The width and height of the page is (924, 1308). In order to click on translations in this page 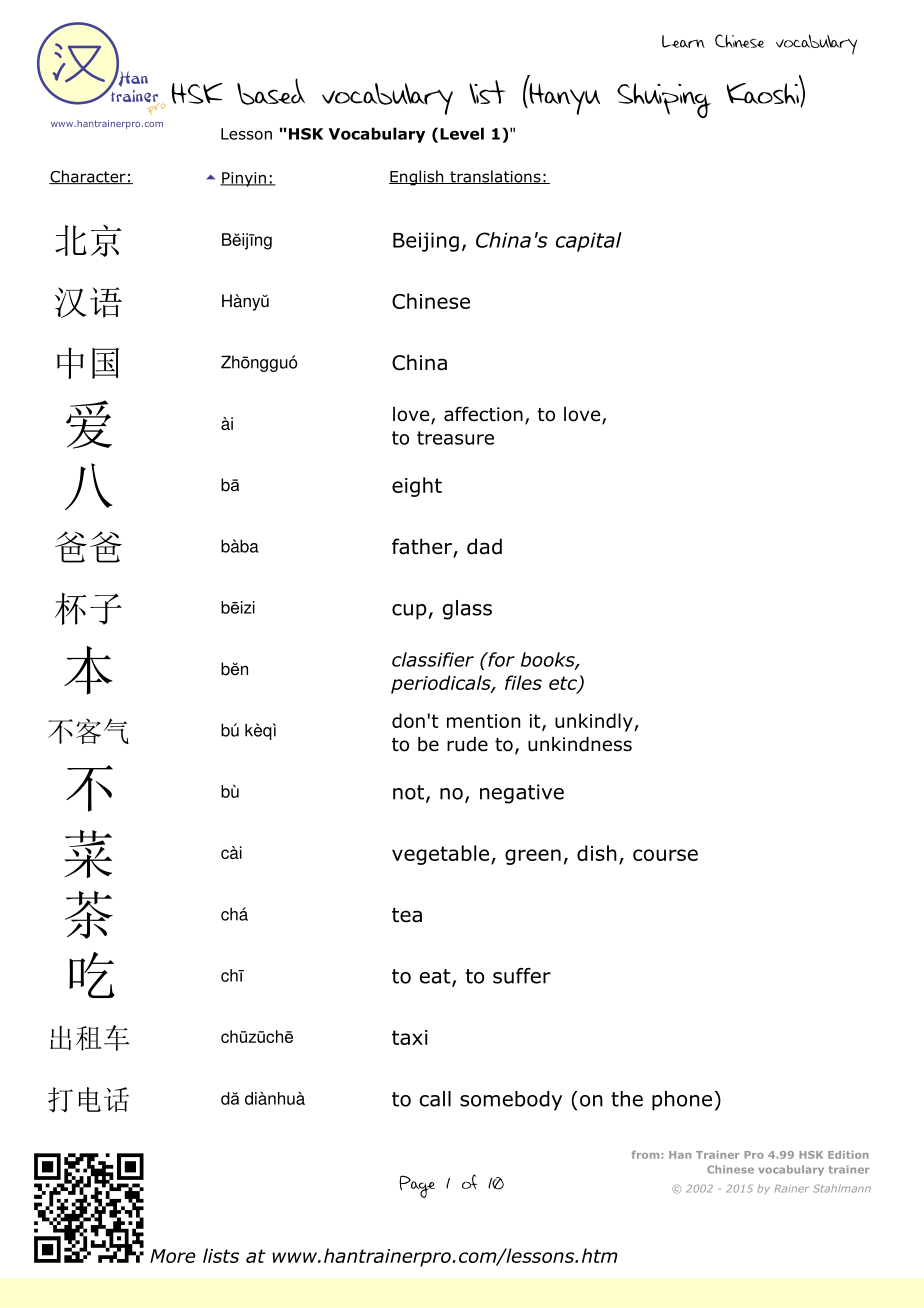, I will do `click(495, 177)`.
